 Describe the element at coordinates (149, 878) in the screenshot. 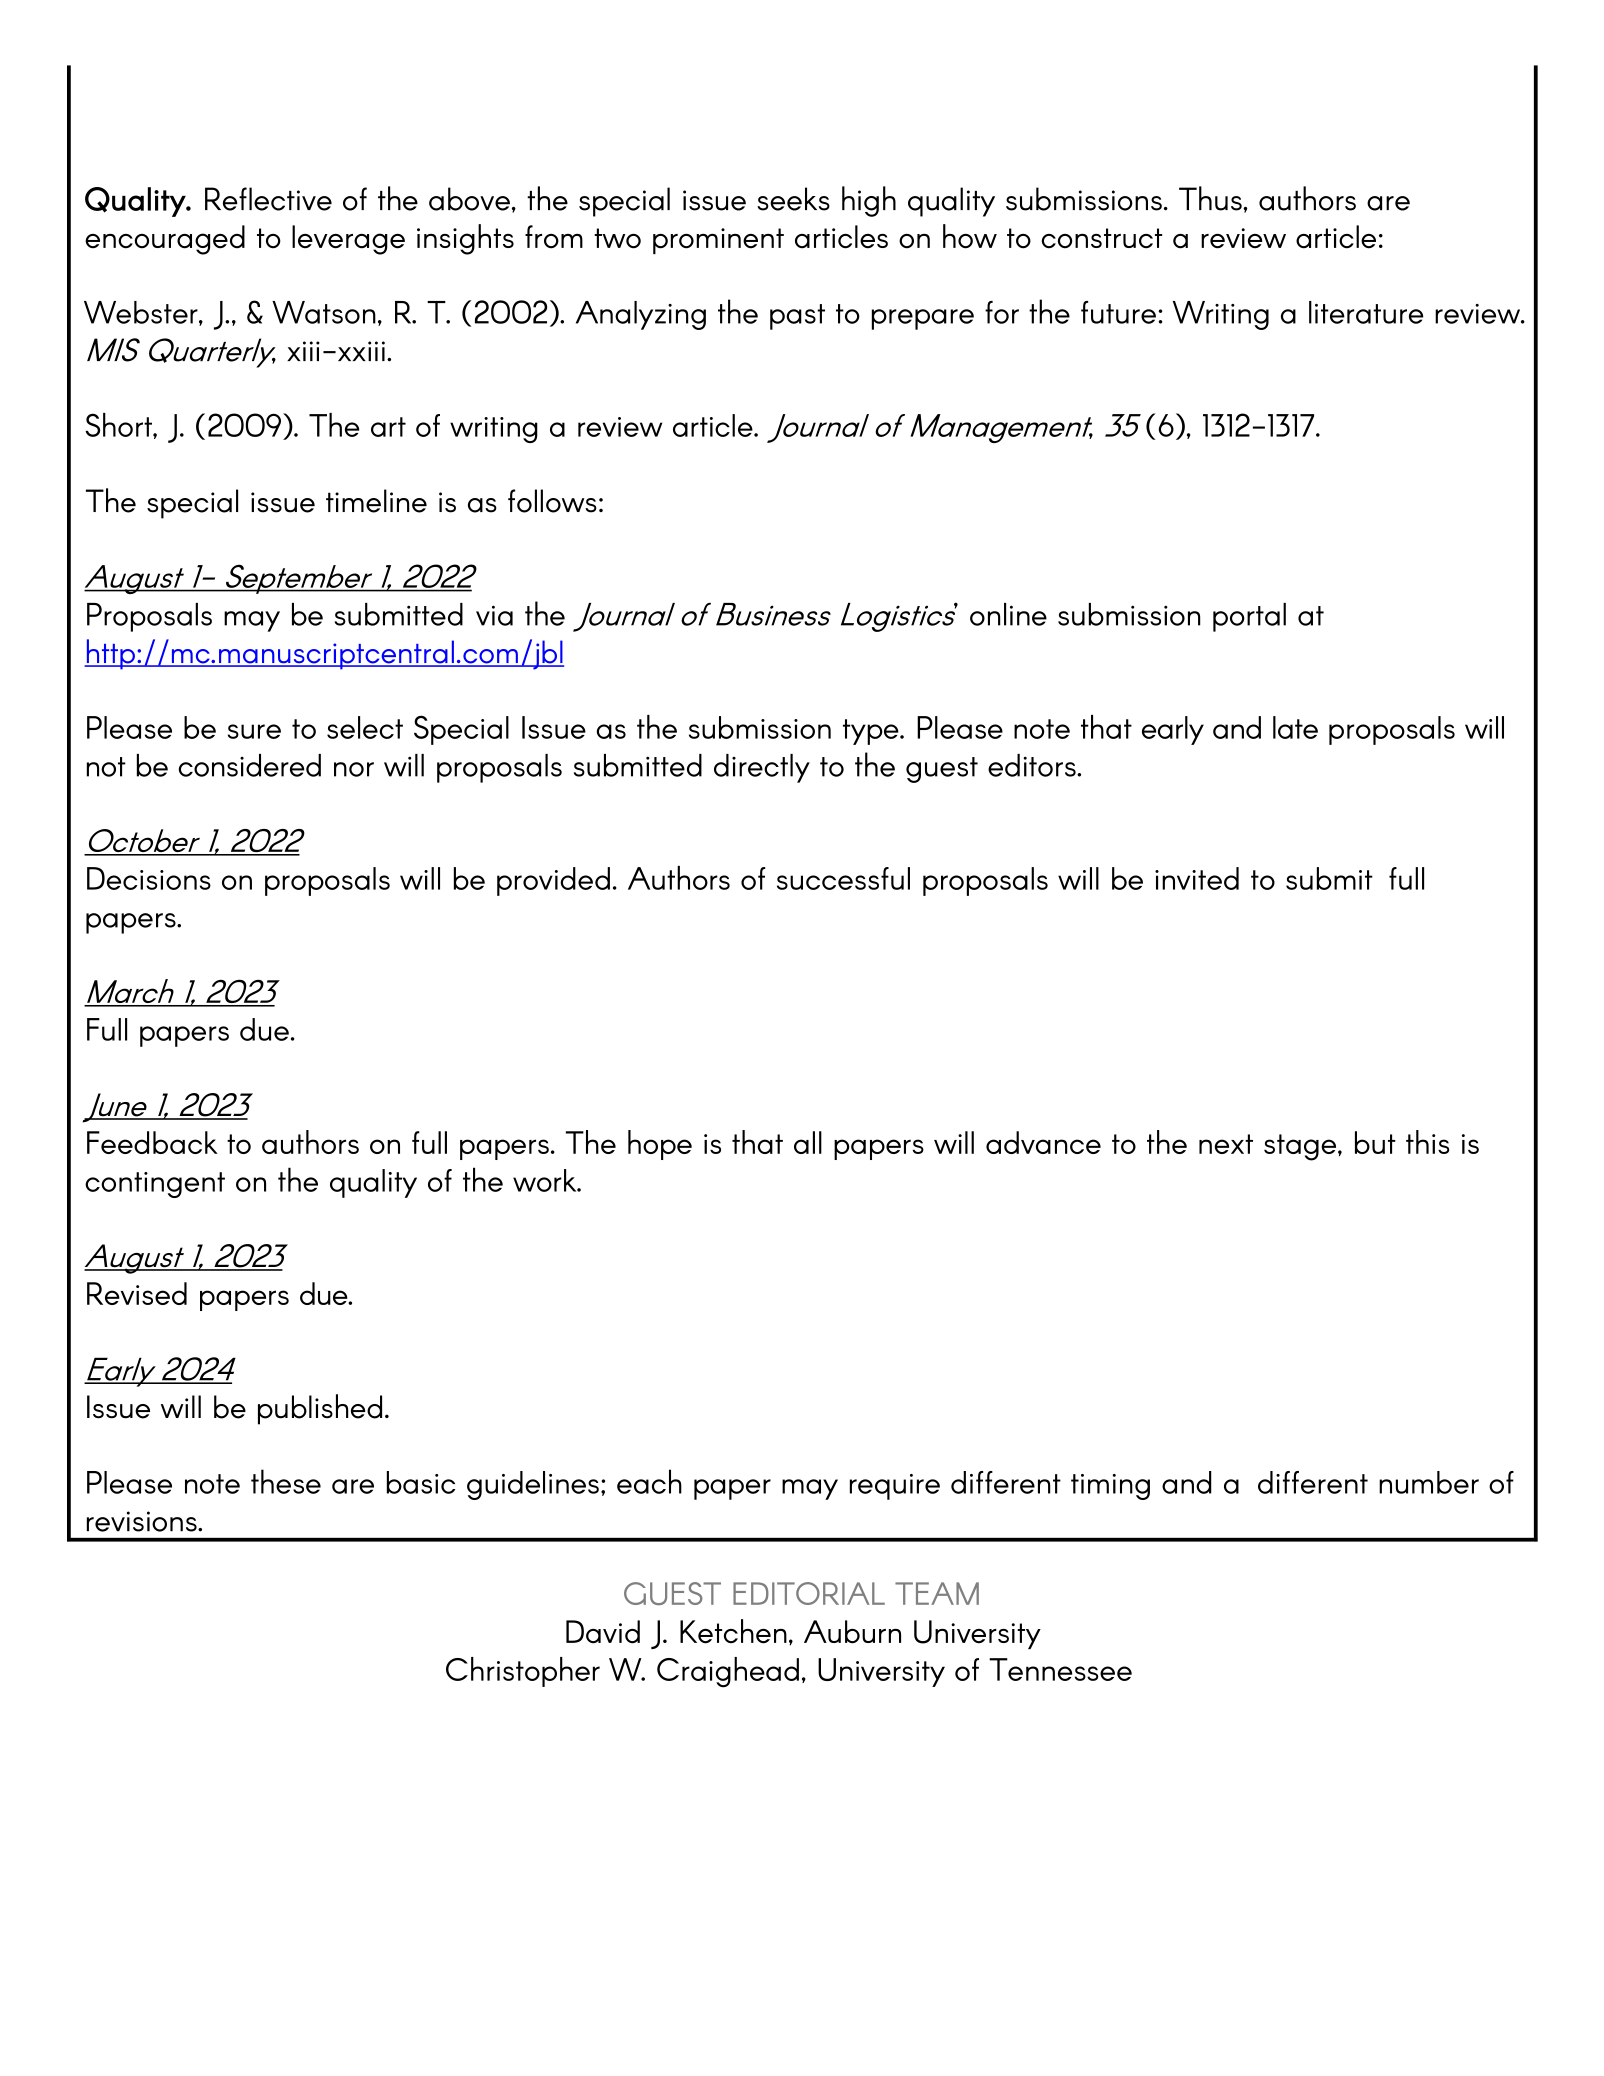

I see `Decisions` at that location.
